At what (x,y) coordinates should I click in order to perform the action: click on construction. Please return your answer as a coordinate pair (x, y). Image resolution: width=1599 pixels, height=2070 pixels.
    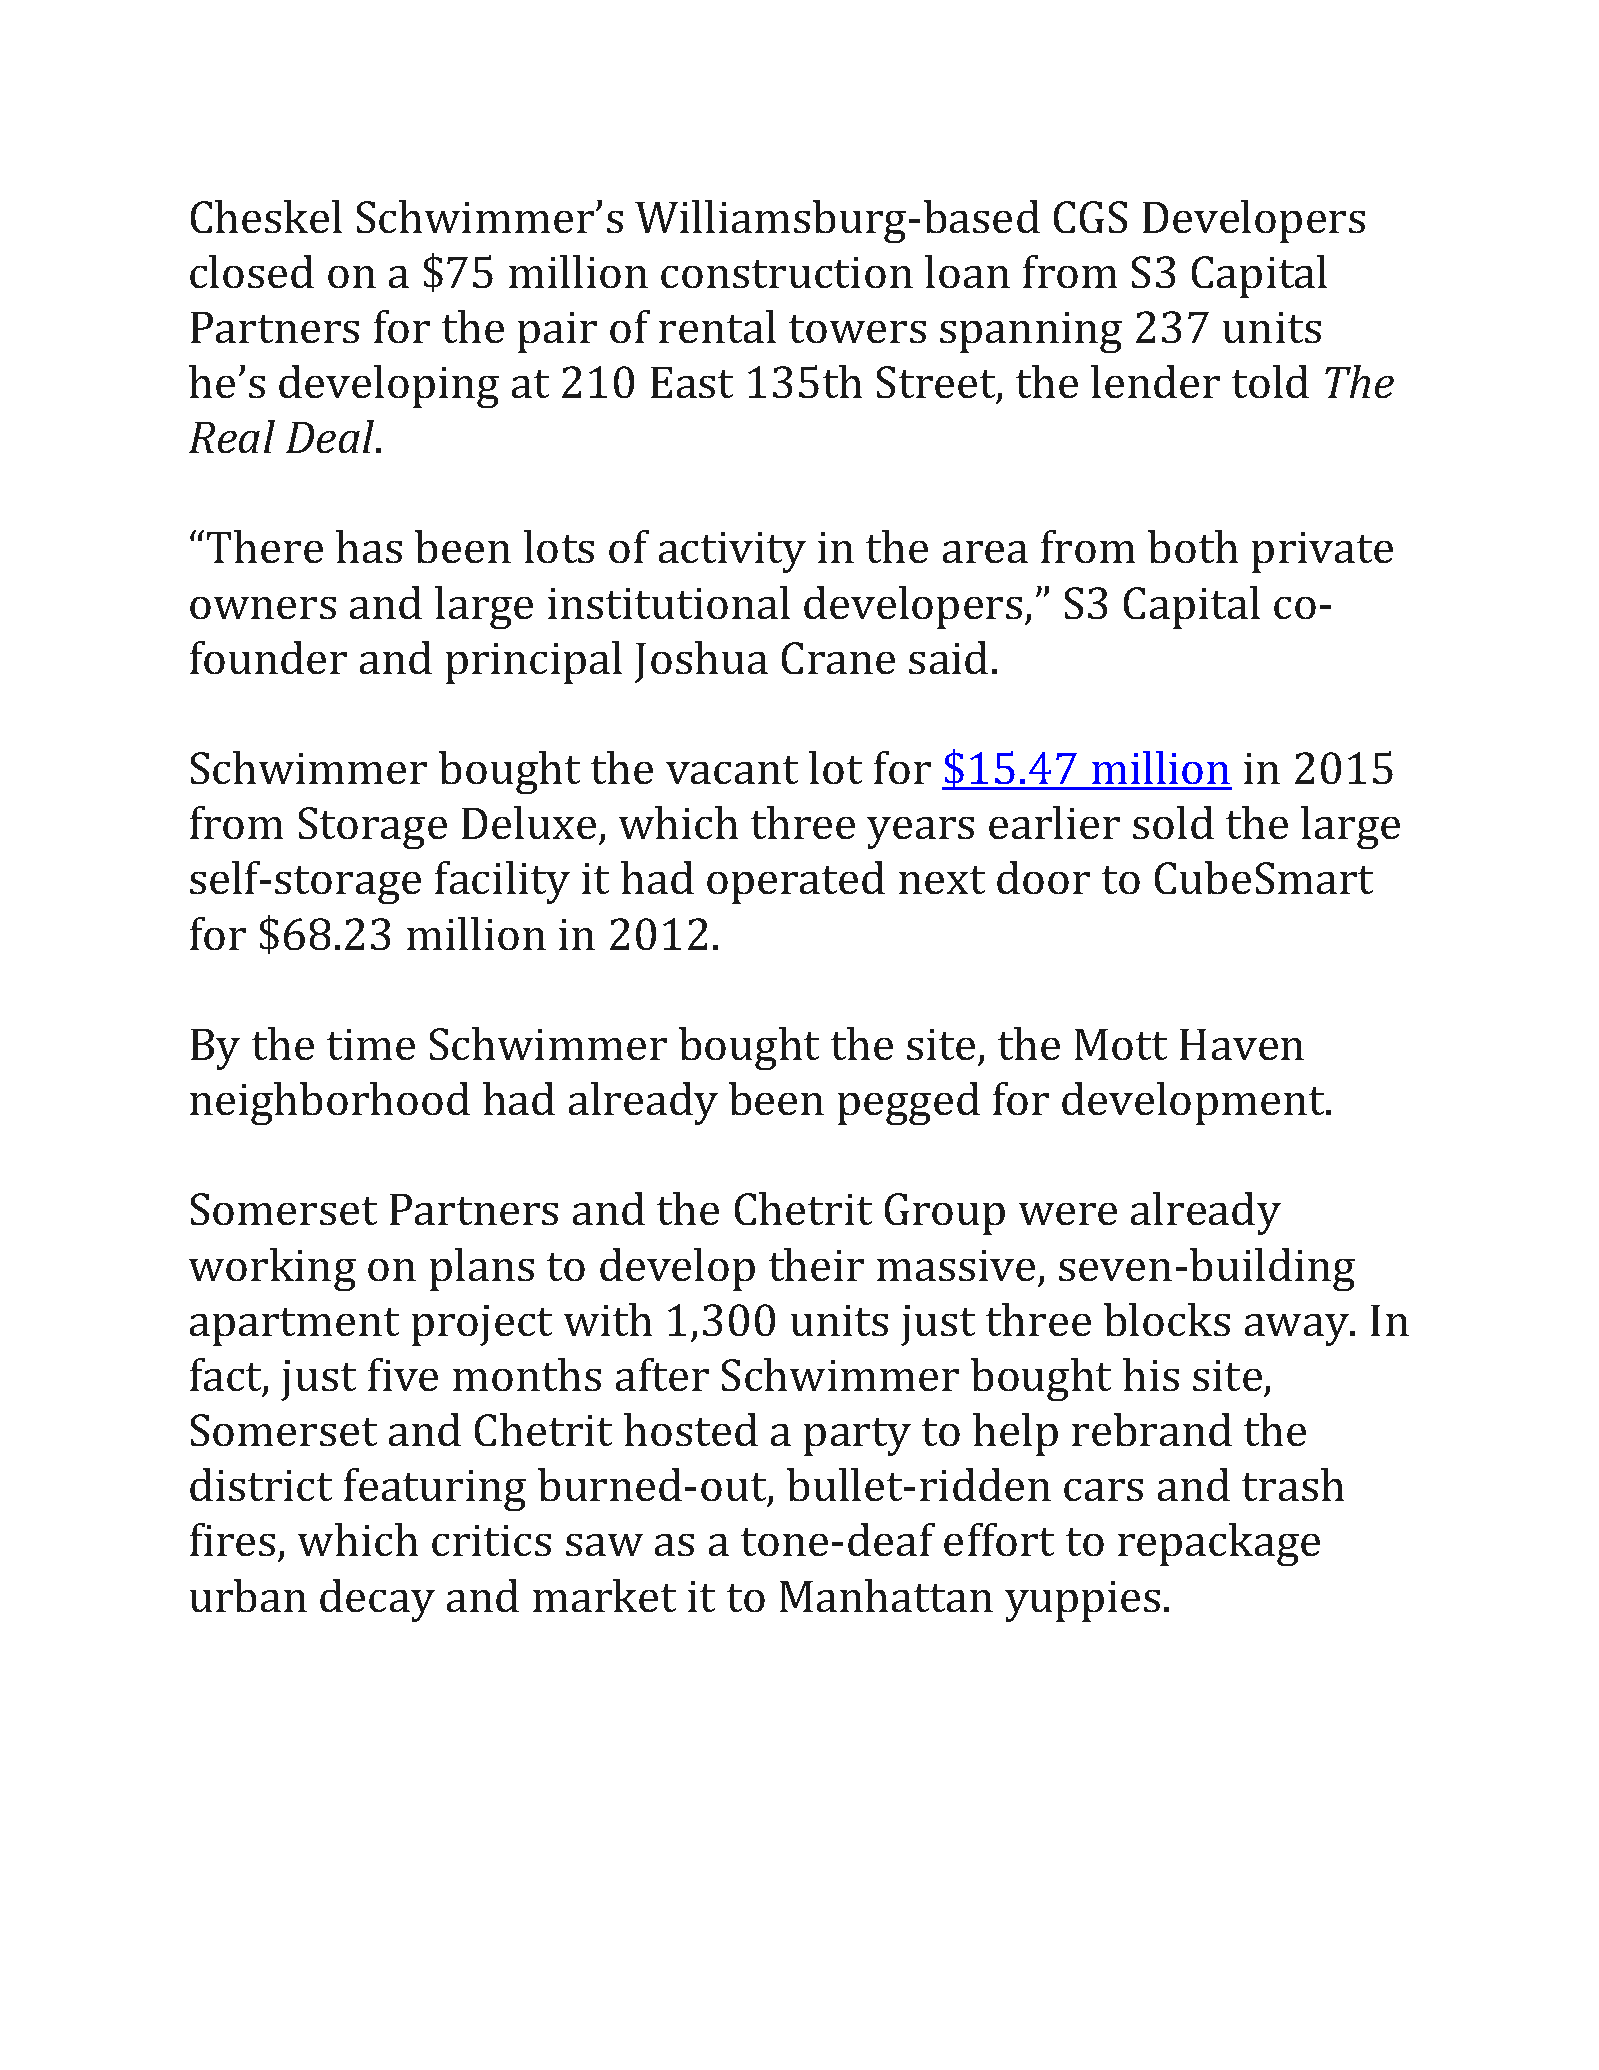
    Looking at the image, I should click on (787, 272).
